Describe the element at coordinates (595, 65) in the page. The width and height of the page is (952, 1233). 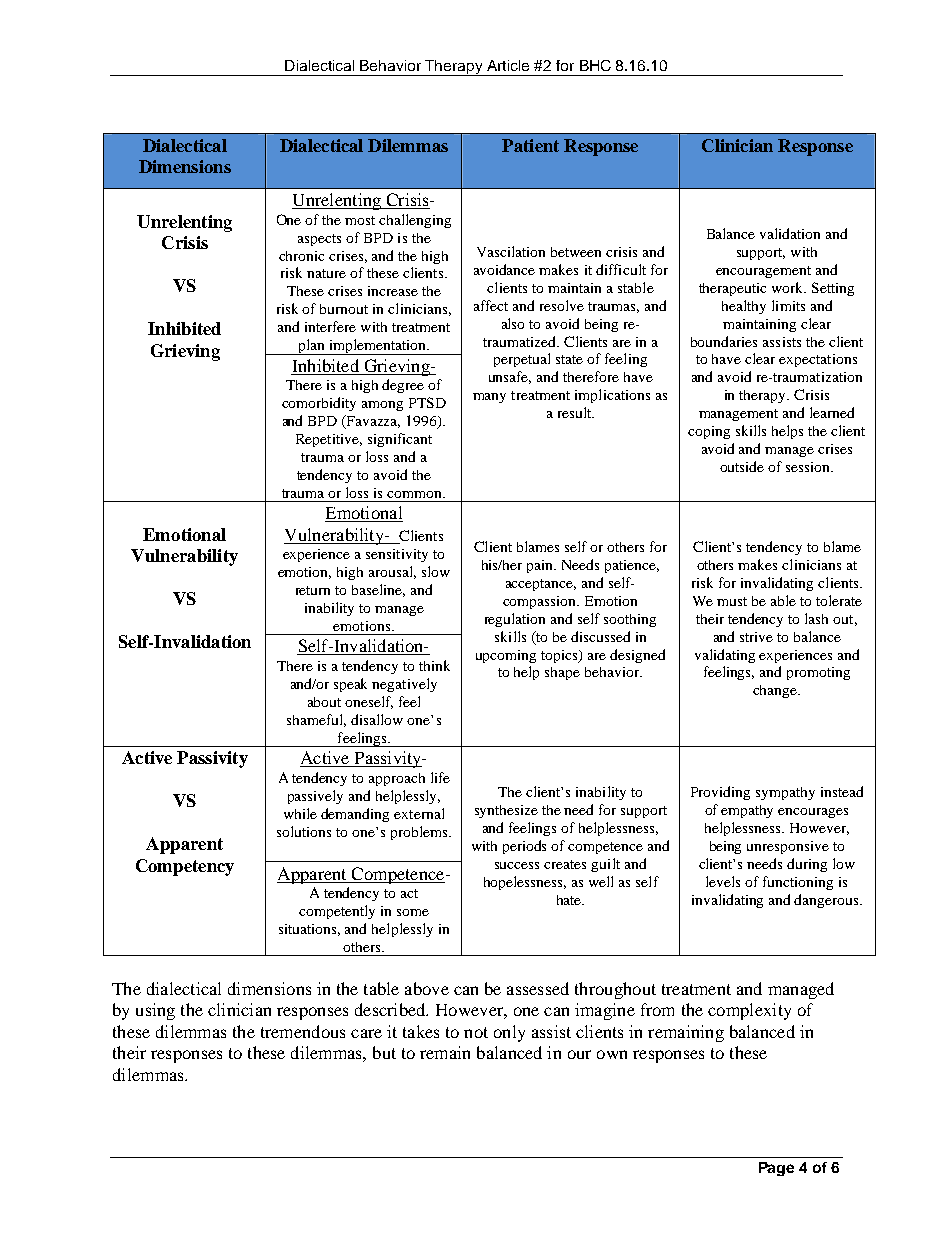
I see `BHC` at that location.
